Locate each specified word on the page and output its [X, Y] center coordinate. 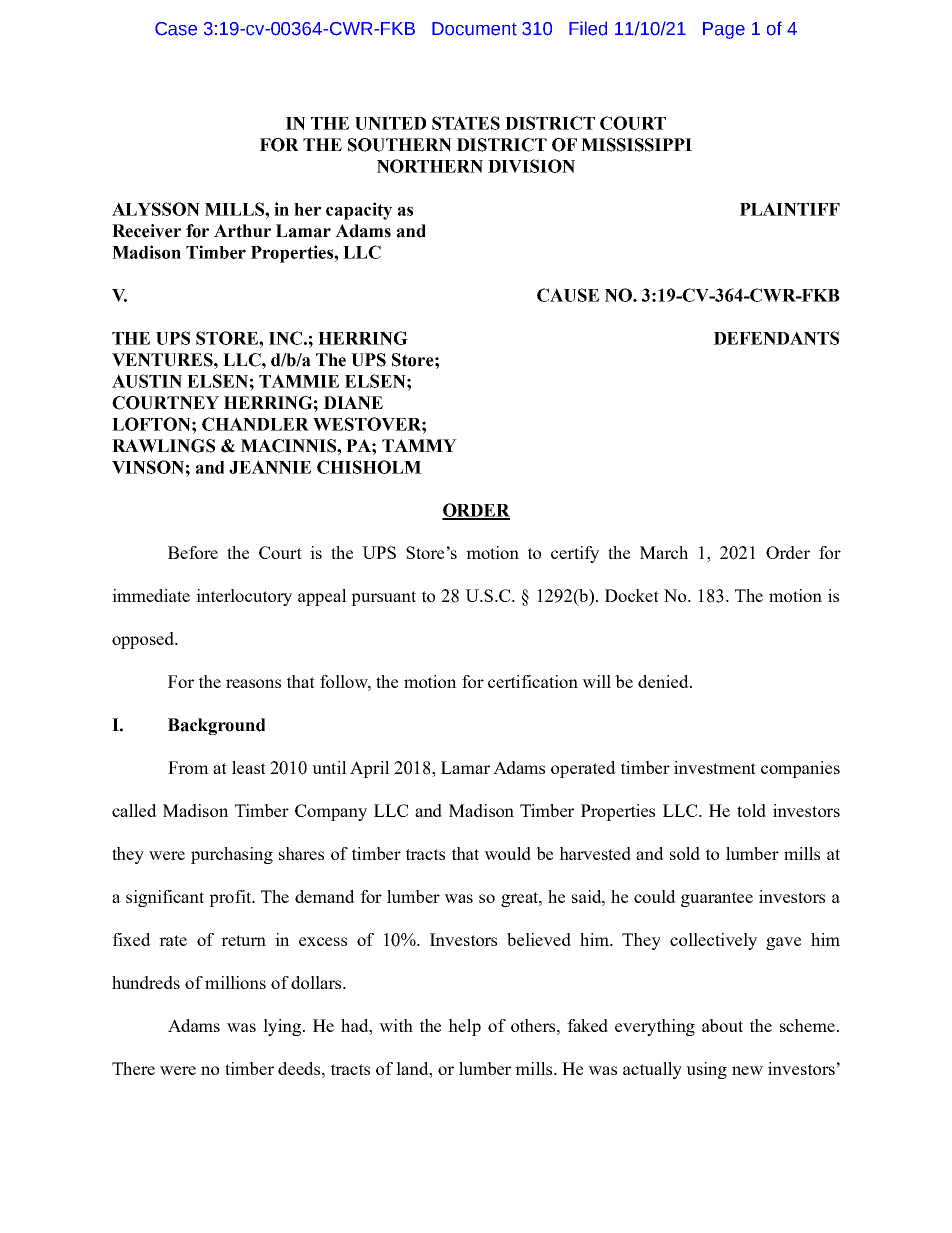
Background [216, 726]
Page [724, 30]
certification [533, 681]
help [464, 1027]
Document [474, 29]
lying [283, 1027]
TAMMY [419, 445]
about [722, 1025]
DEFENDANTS [776, 338]
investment [715, 767]
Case [176, 29]
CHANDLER [255, 424]
